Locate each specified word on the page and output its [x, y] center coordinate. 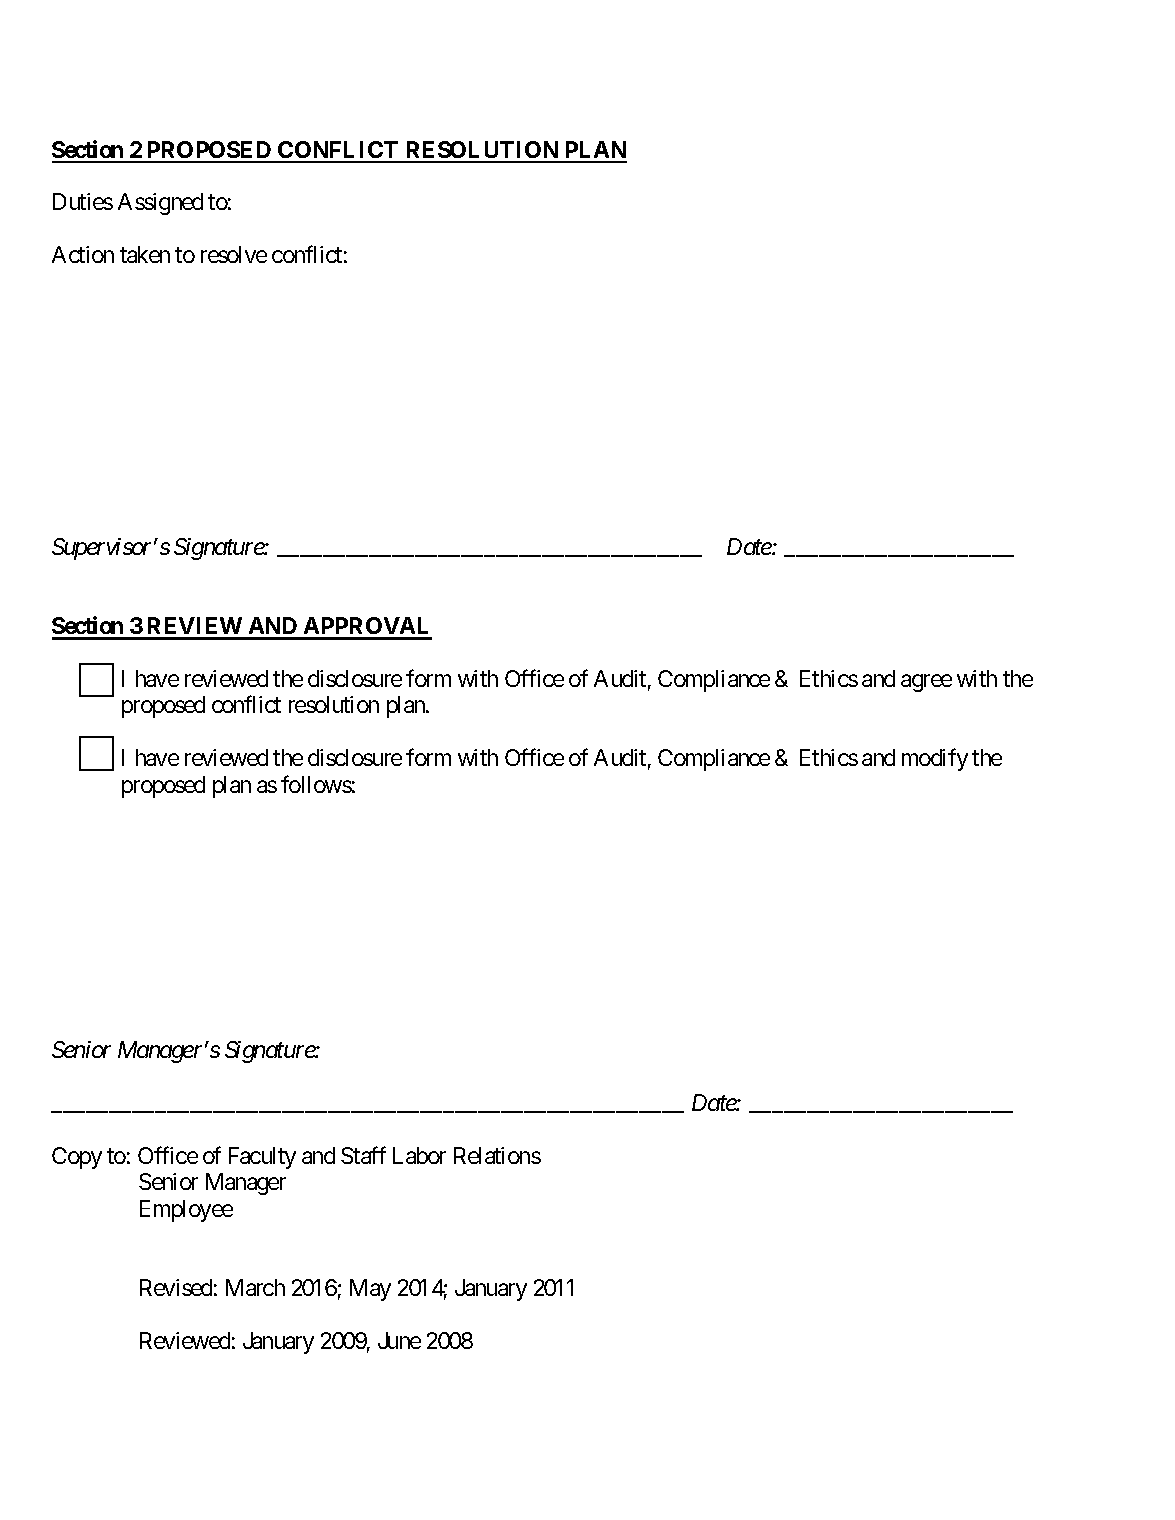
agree [926, 683]
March [255, 1287]
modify [935, 760]
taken [145, 254]
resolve [234, 254]
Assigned [160, 204]
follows [316, 784]
